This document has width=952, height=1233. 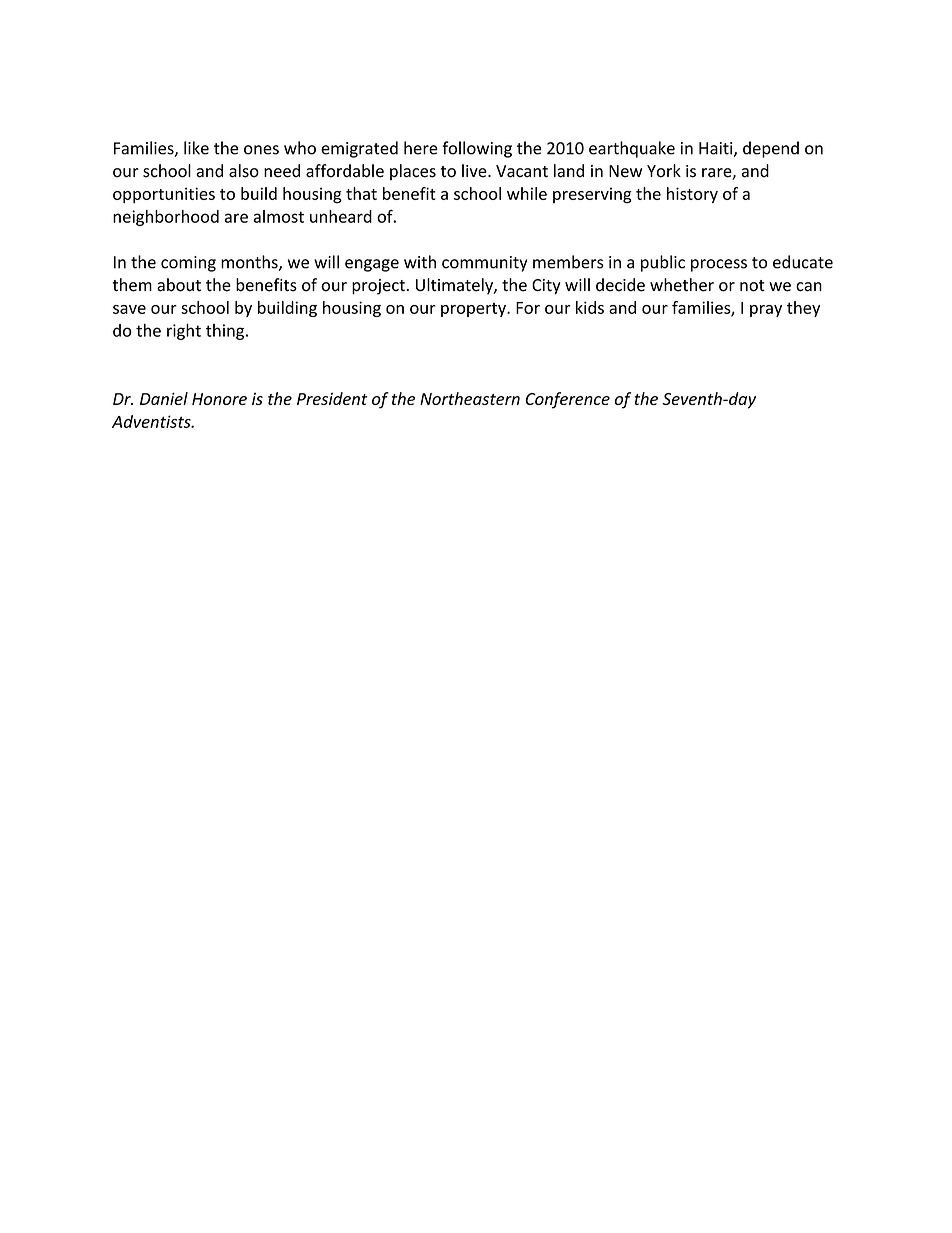 What do you see at coordinates (771, 149) in the document?
I see `depend` at bounding box center [771, 149].
